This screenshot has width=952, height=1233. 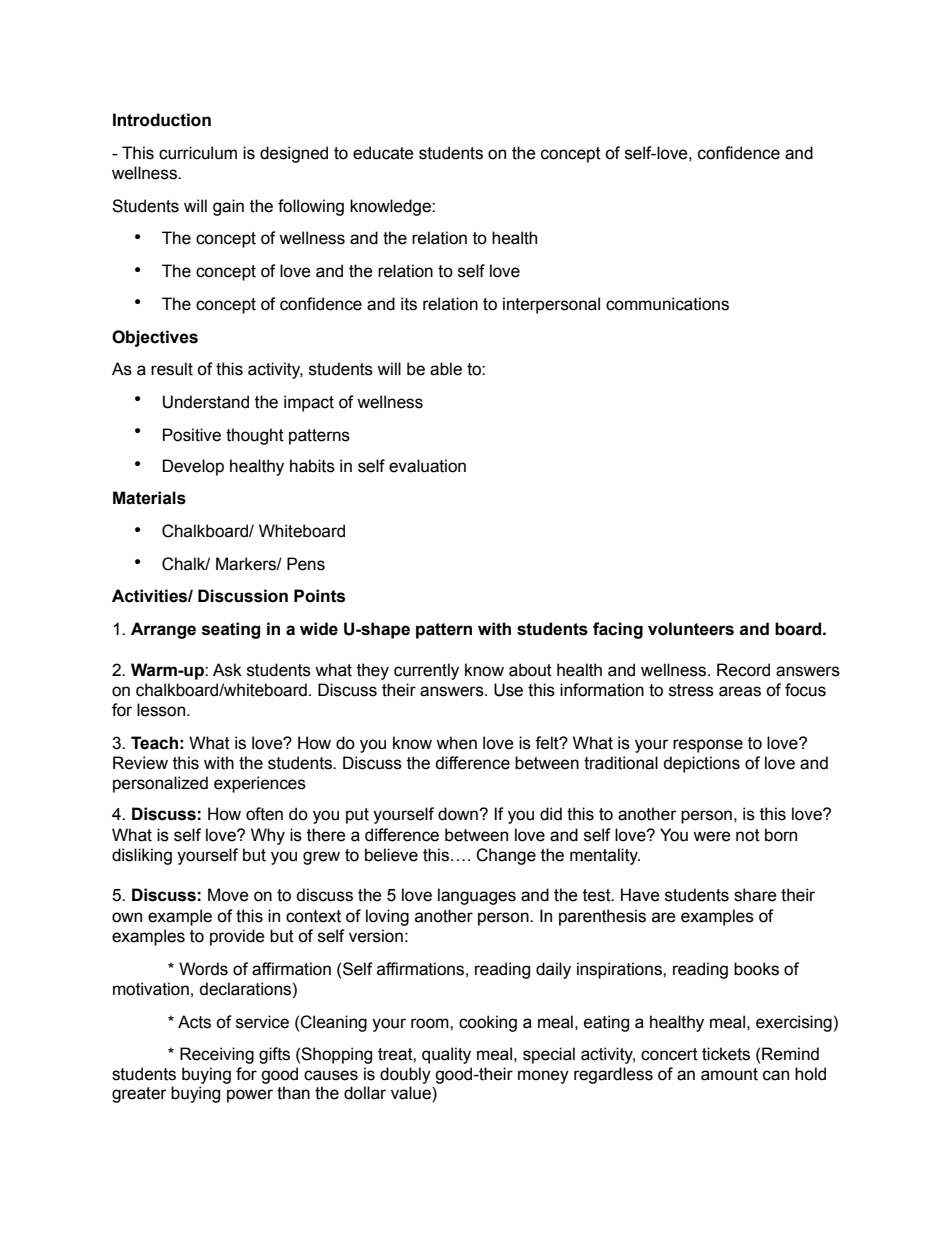 I want to click on Receiving, so click(x=217, y=1055).
